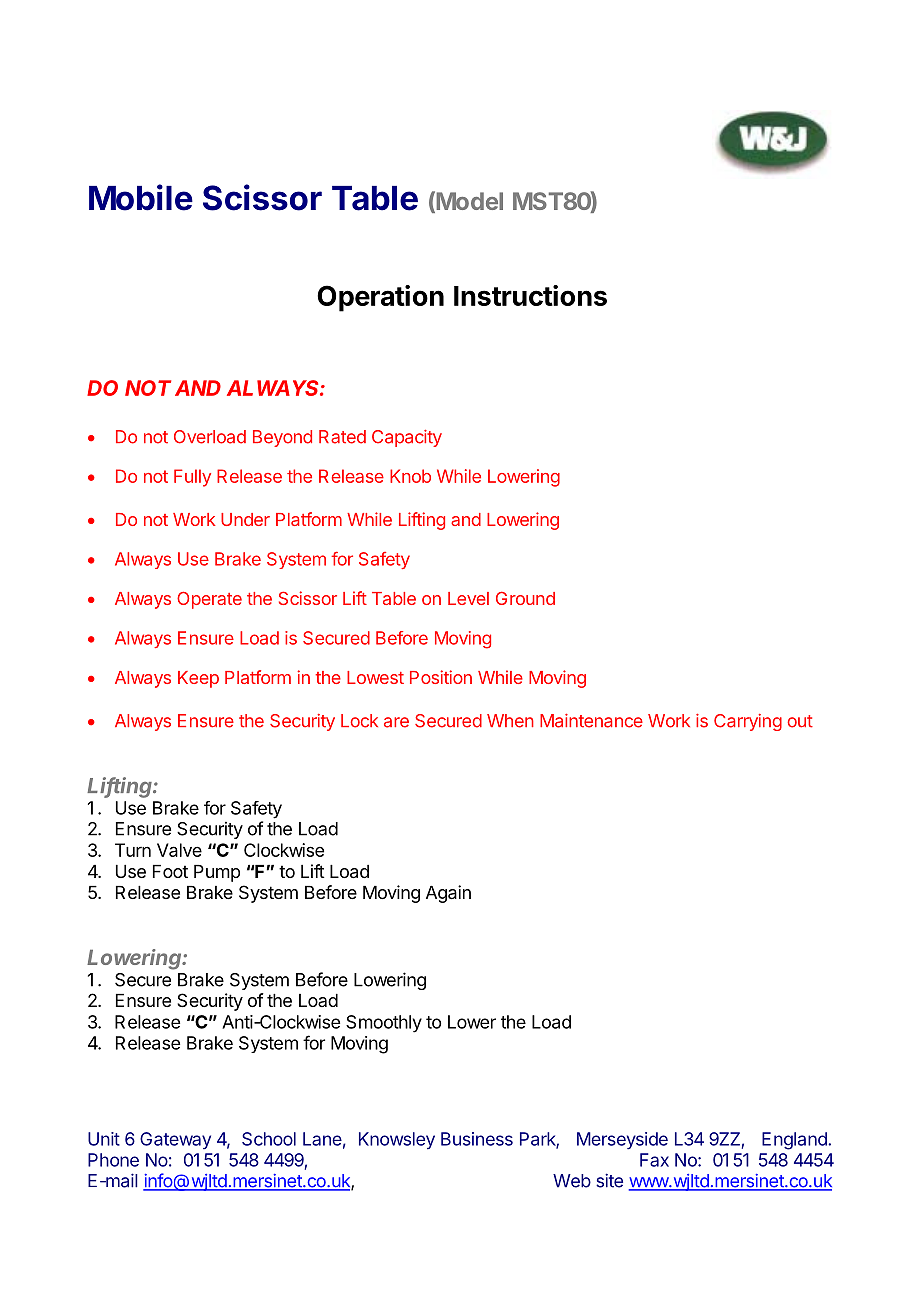 The width and height of the image is (924, 1308). Describe the element at coordinates (441, 677) in the image. I see `Position` at that location.
